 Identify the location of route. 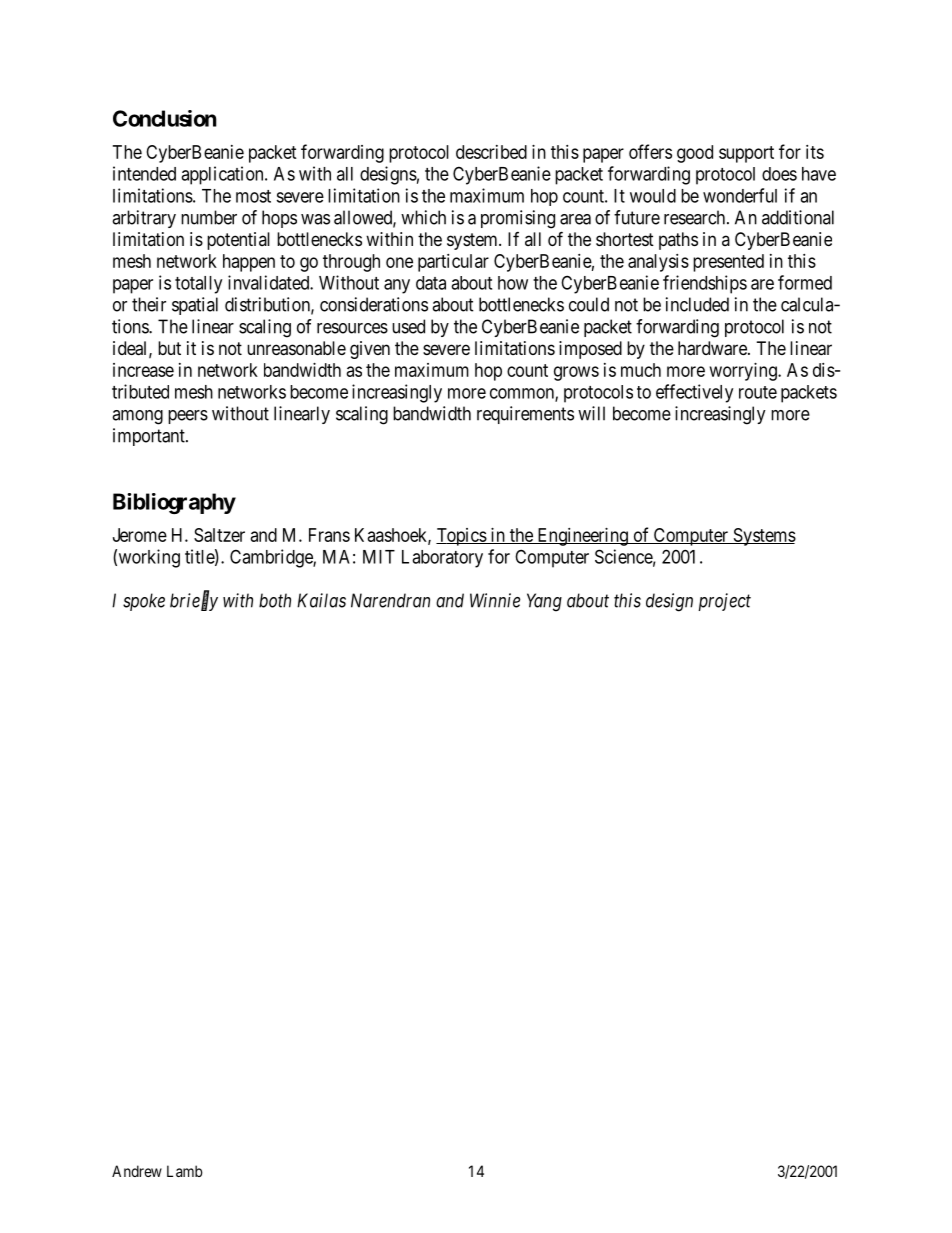
(758, 392).
